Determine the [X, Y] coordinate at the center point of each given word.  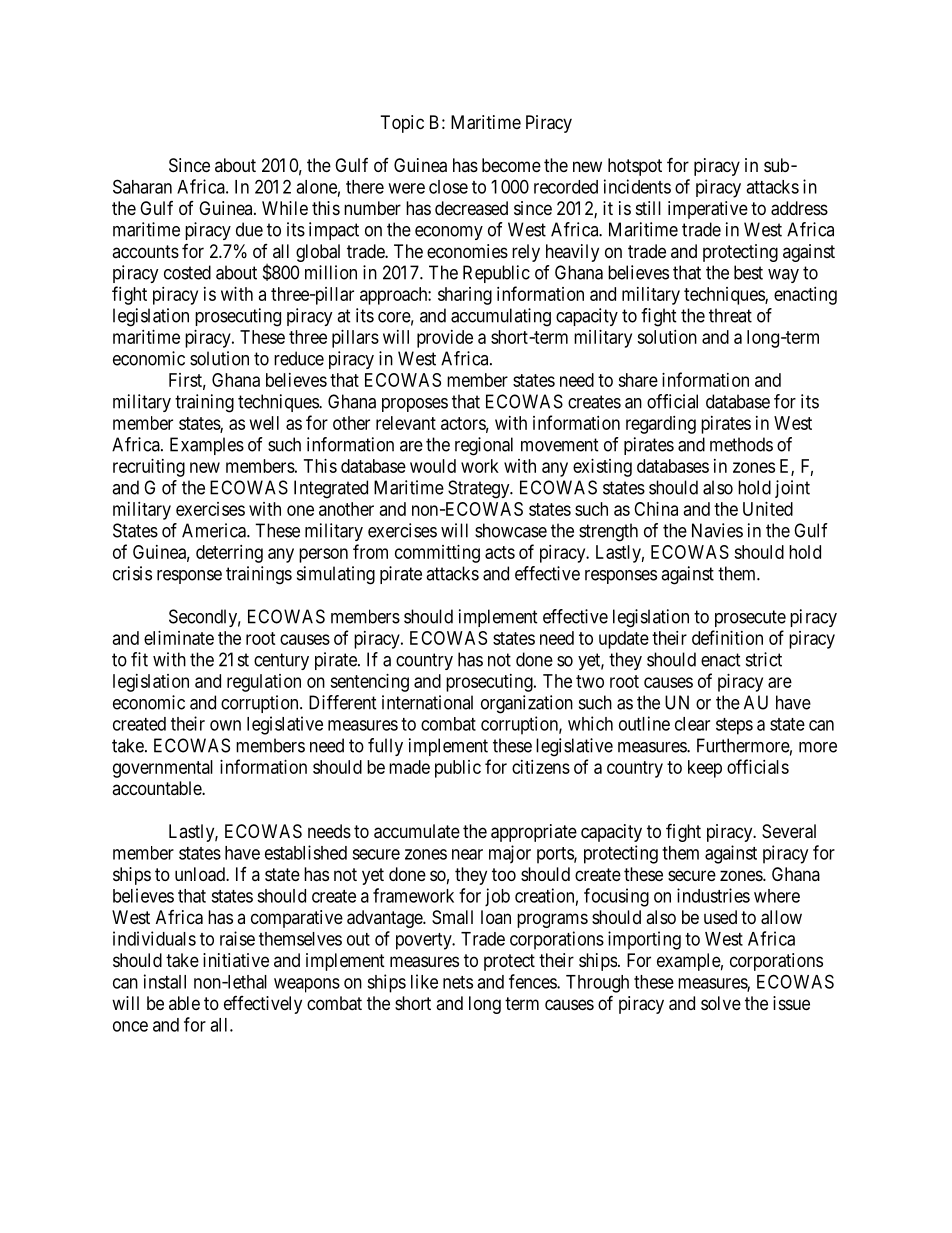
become [511, 165]
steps [734, 726]
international [427, 702]
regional [484, 446]
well [264, 423]
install [165, 981]
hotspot [635, 167]
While [285, 208]
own [225, 725]
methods [741, 444]
